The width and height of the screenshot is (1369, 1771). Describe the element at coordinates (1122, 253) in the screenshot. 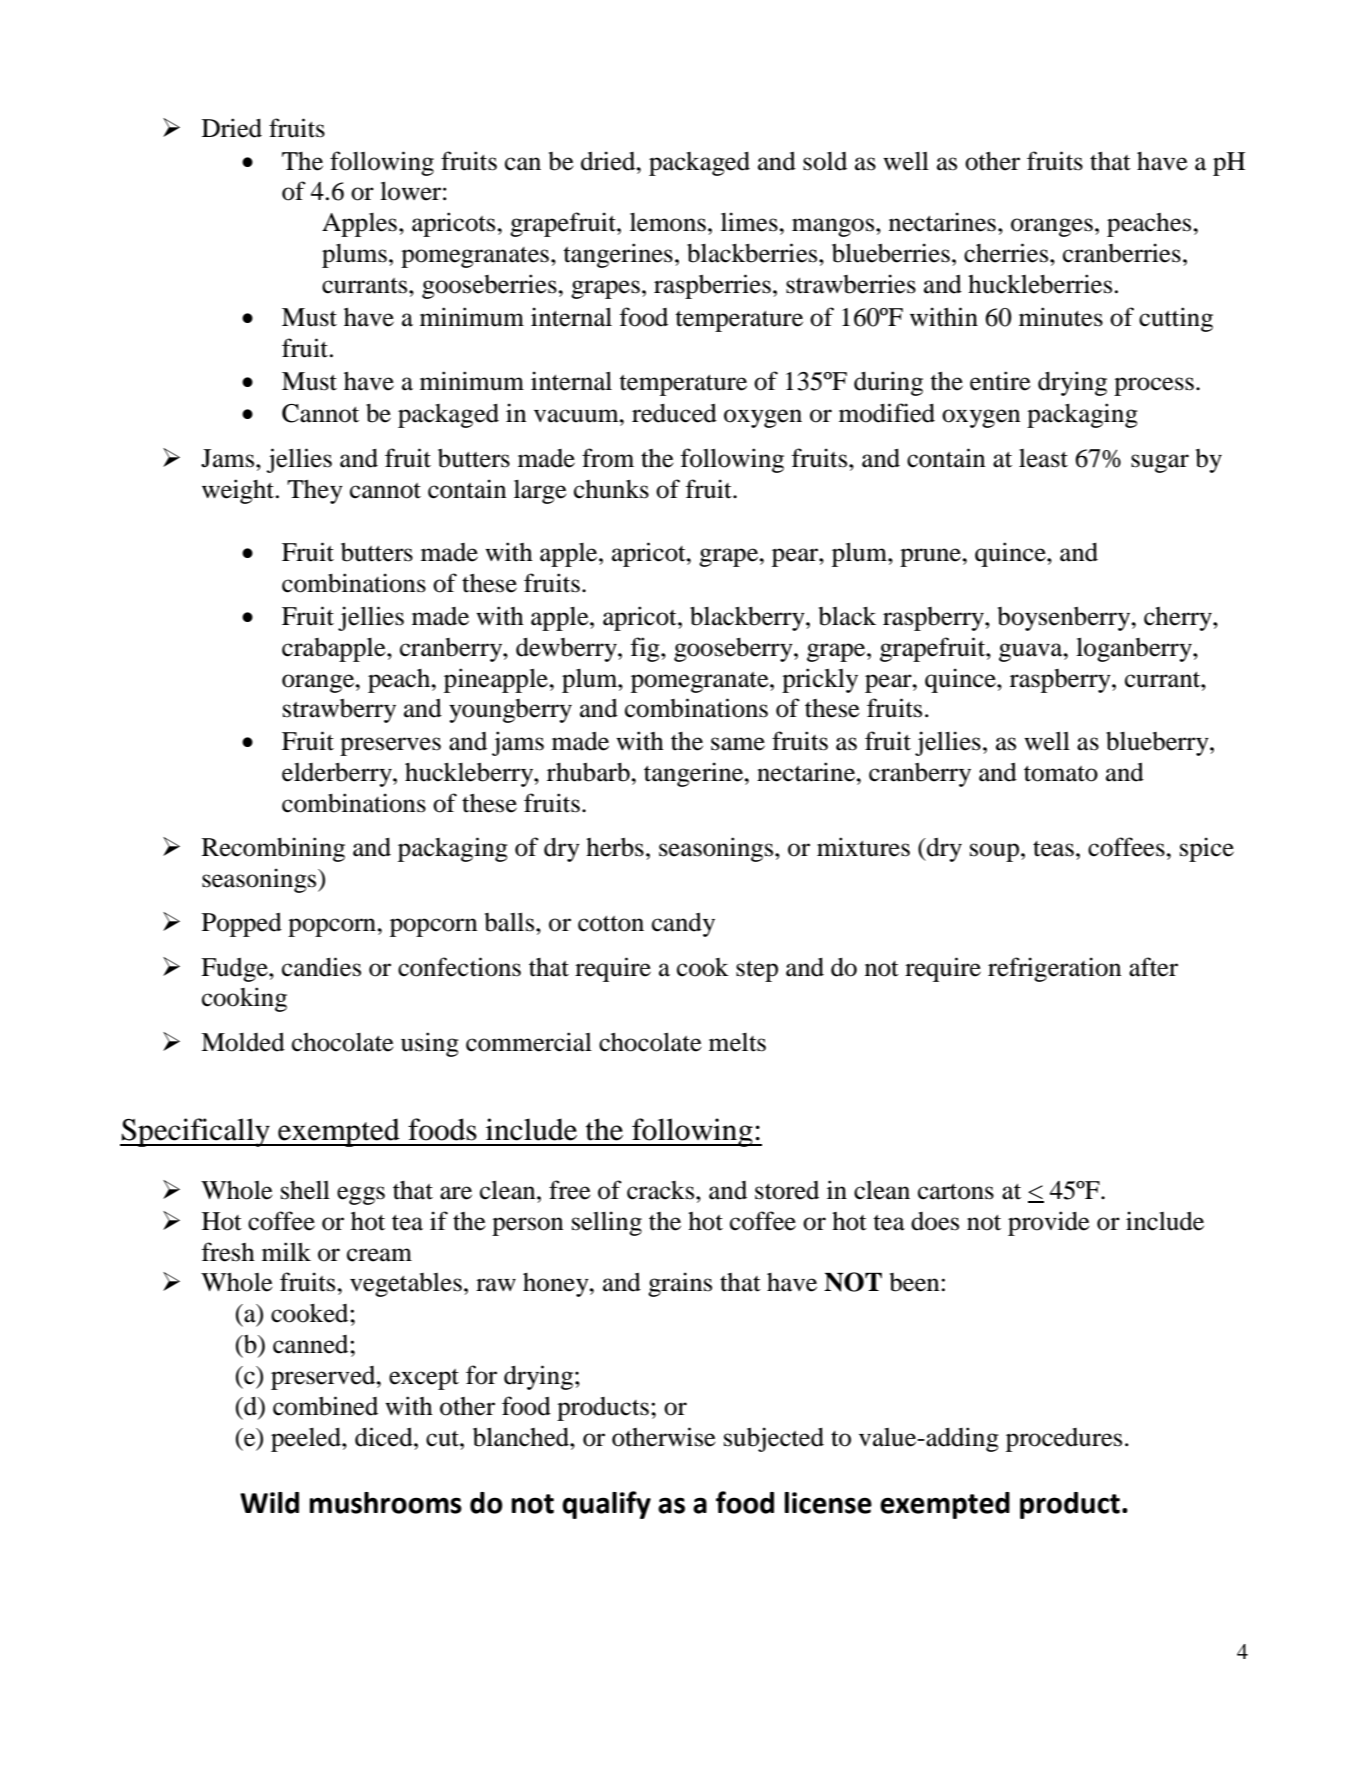

I see `cranberries` at that location.
